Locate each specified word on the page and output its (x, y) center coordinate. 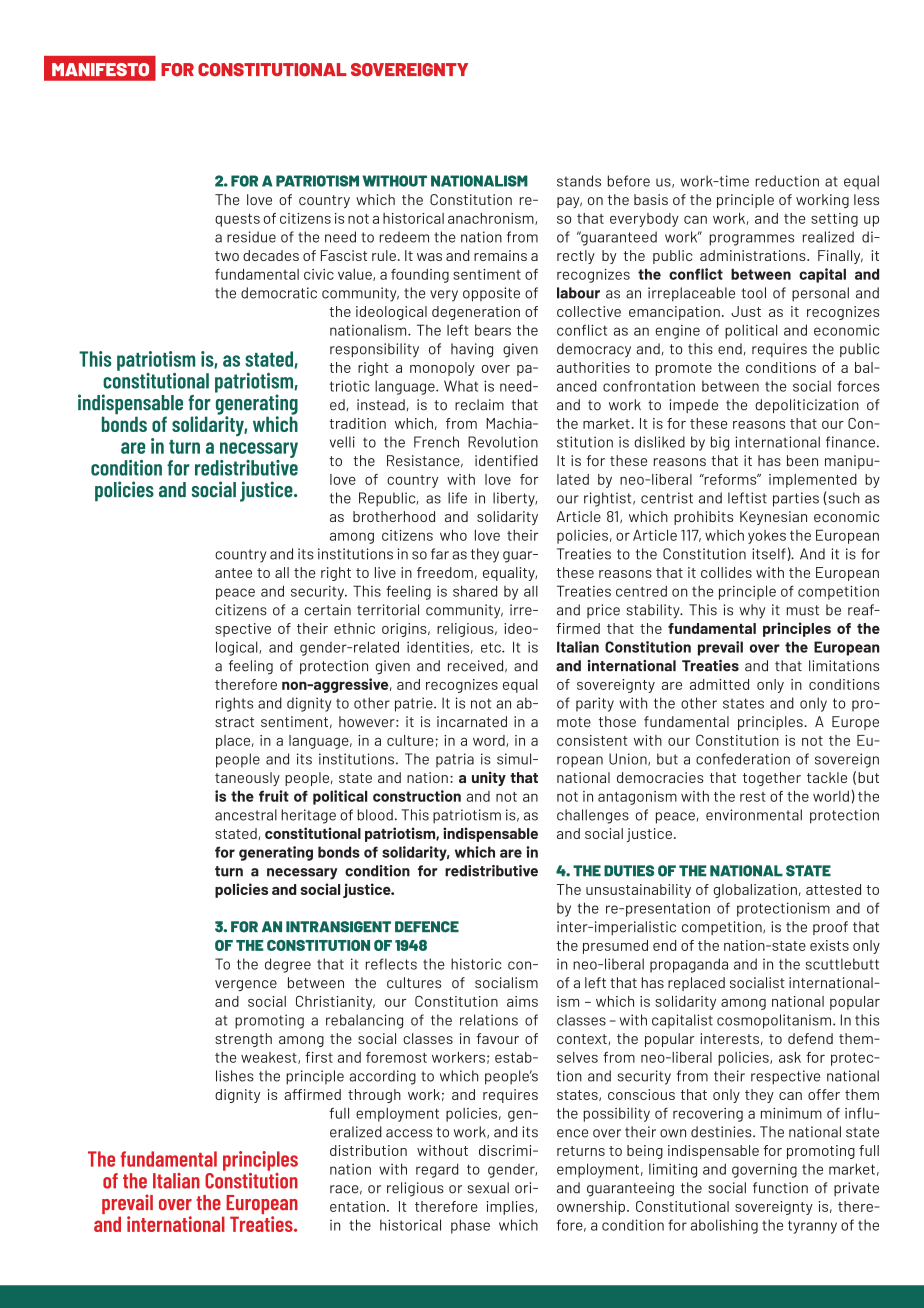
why (752, 611)
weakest (270, 1058)
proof (830, 928)
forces (858, 386)
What (461, 386)
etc (492, 647)
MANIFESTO (100, 70)
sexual (488, 1188)
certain (327, 610)
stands (579, 181)
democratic (279, 293)
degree (288, 965)
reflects (391, 964)
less (866, 199)
